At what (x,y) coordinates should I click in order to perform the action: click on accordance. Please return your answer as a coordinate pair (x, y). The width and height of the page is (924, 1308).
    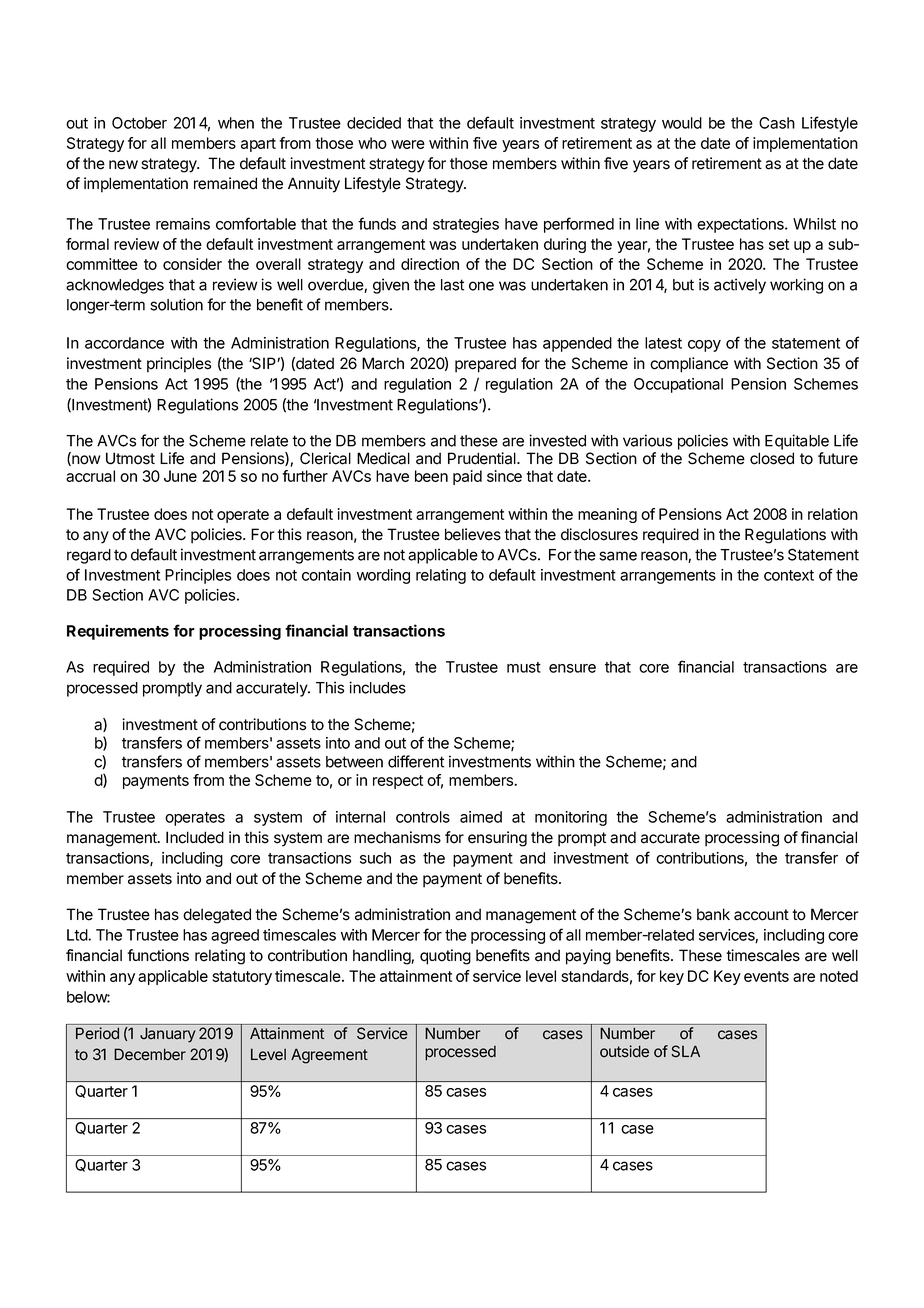
    Looking at the image, I should click on (124, 343).
